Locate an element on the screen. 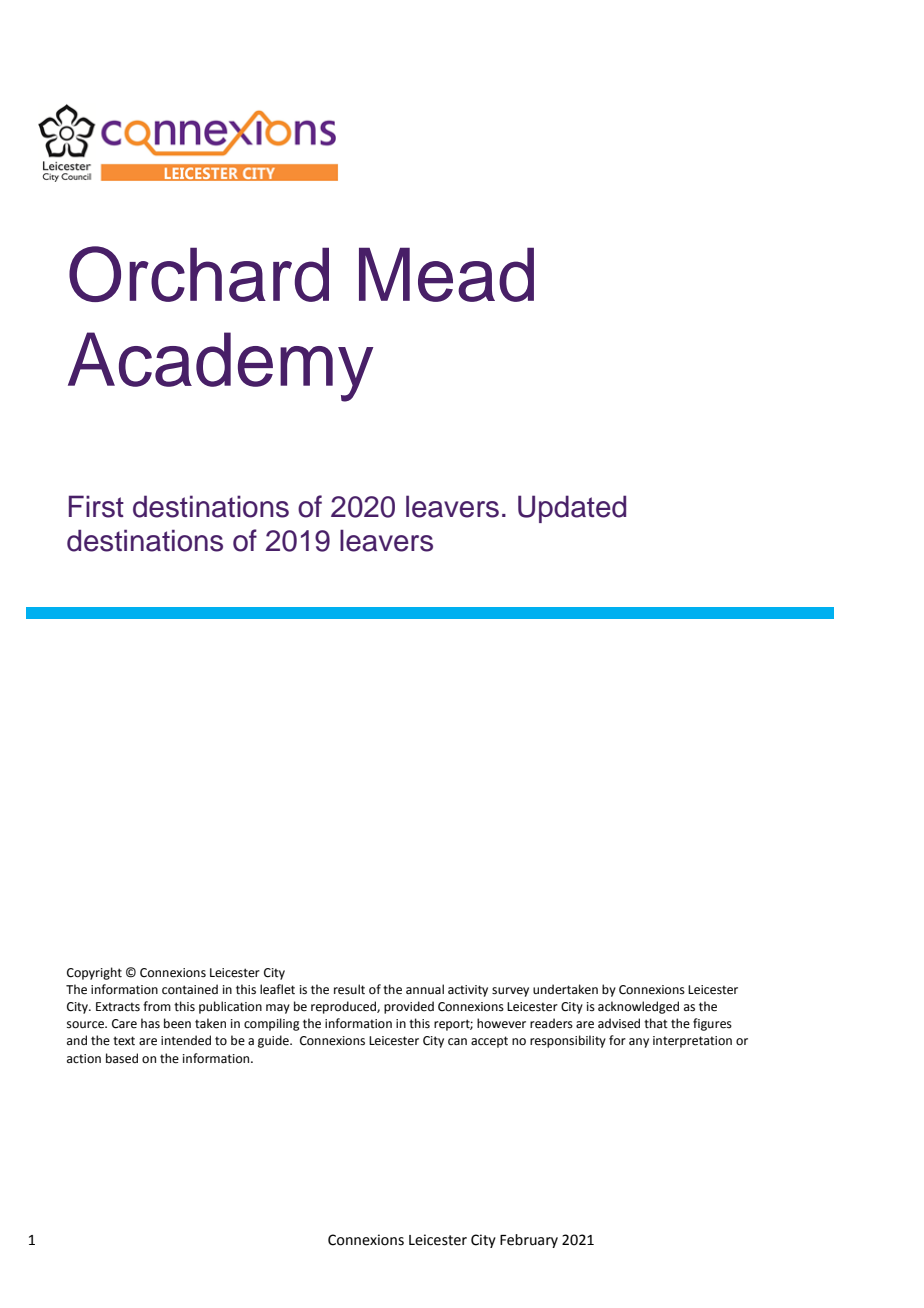 This screenshot has height=1308, width=924. Orchard is located at coordinates (199, 274).
